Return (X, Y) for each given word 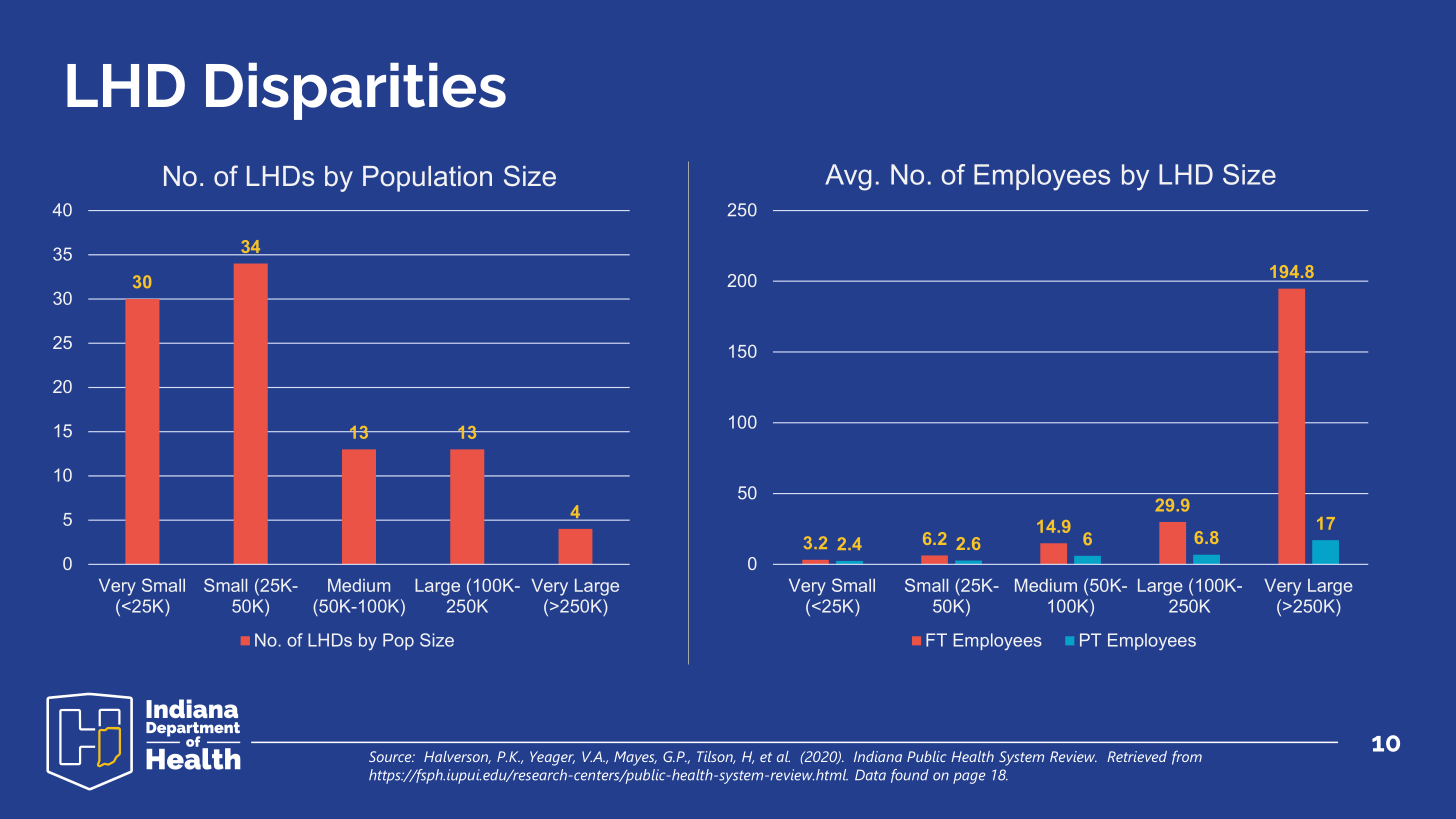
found (910, 776)
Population (427, 179)
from (1187, 757)
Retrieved (1137, 756)
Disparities (356, 91)
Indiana (878, 756)
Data (870, 775)
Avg (848, 177)
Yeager (552, 758)
